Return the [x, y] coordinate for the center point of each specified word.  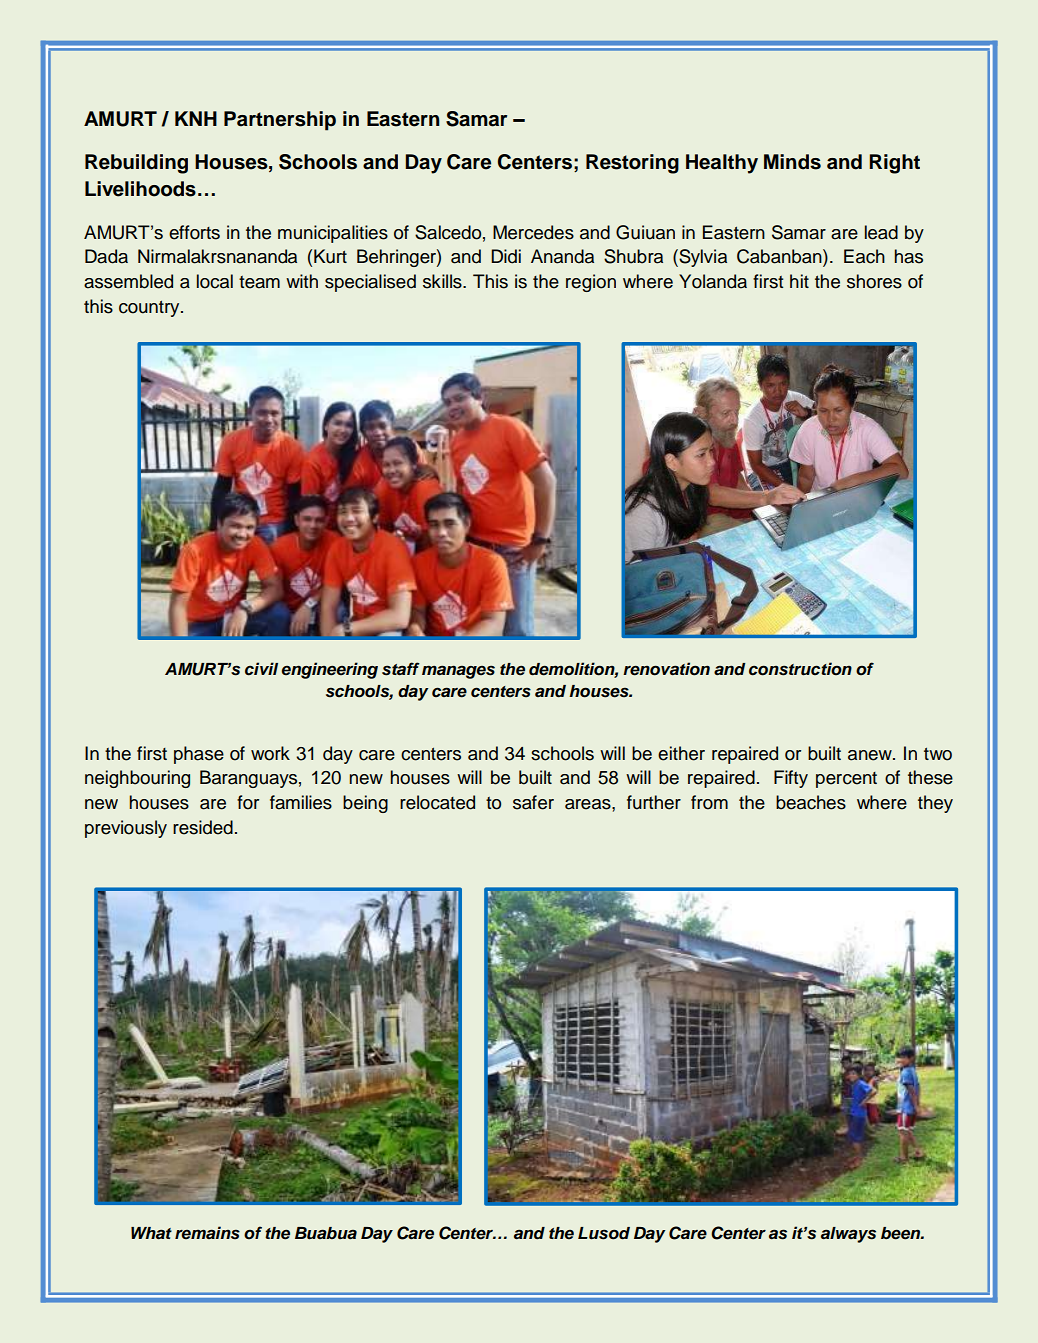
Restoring [632, 164]
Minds [792, 162]
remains [207, 1233]
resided [203, 827]
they [935, 804]
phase [199, 755]
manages [458, 672]
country [150, 309]
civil [261, 669]
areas [589, 804]
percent [846, 780]
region [591, 283]
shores [874, 281]
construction [800, 669]
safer [533, 802]
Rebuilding [136, 164]
